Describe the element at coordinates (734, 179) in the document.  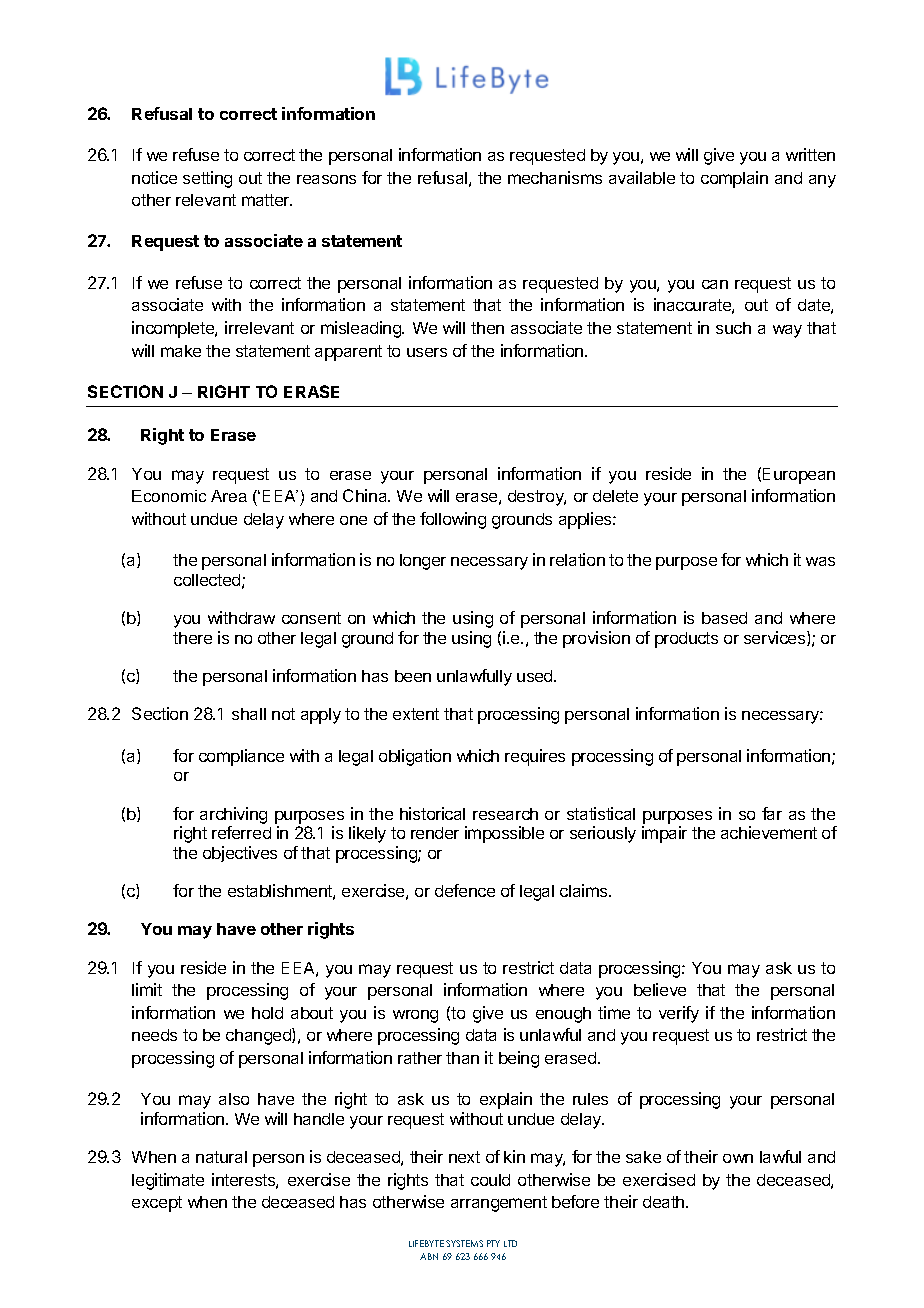
I see `complain` at that location.
